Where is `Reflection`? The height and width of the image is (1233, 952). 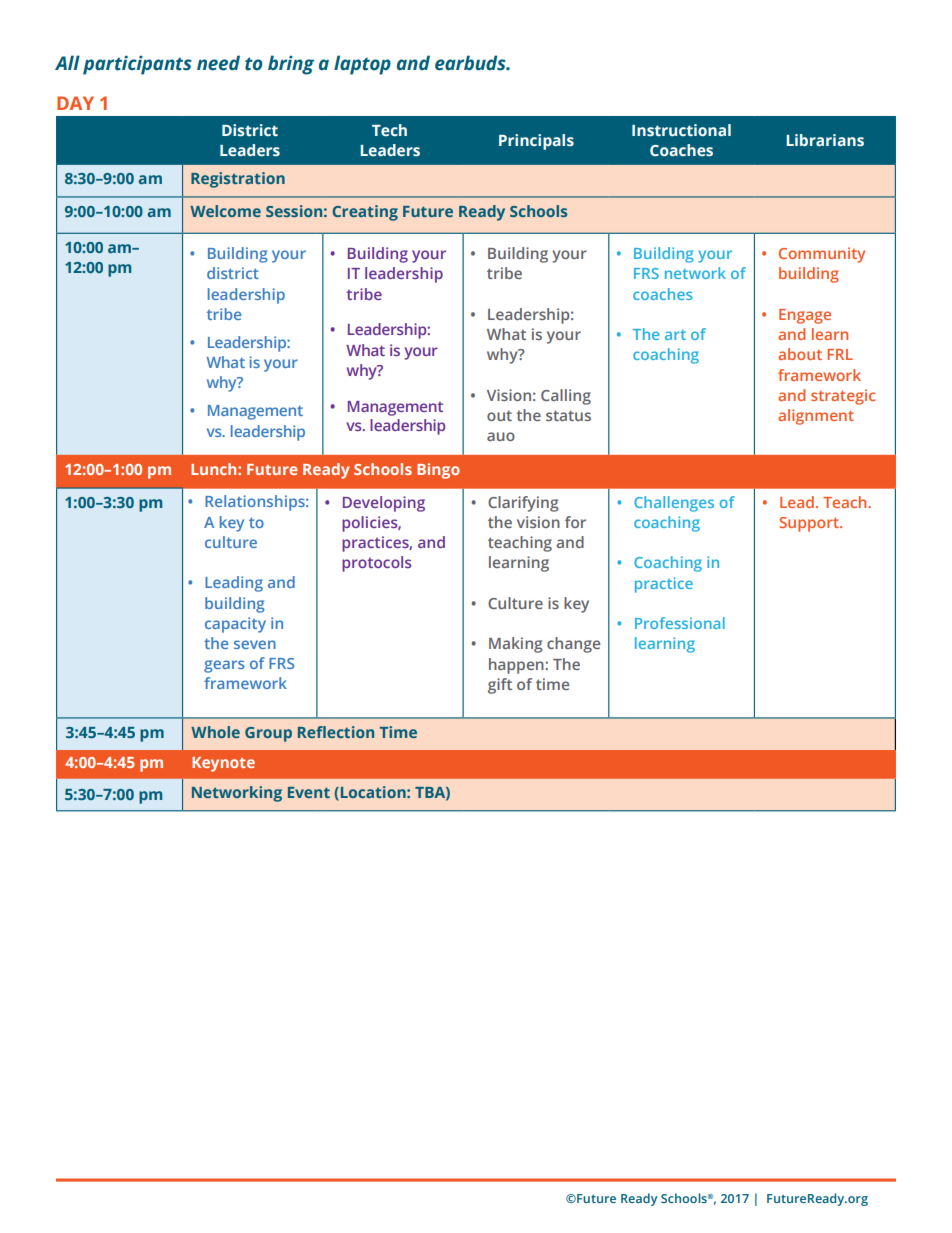
Reflection is located at coordinates (336, 732).
